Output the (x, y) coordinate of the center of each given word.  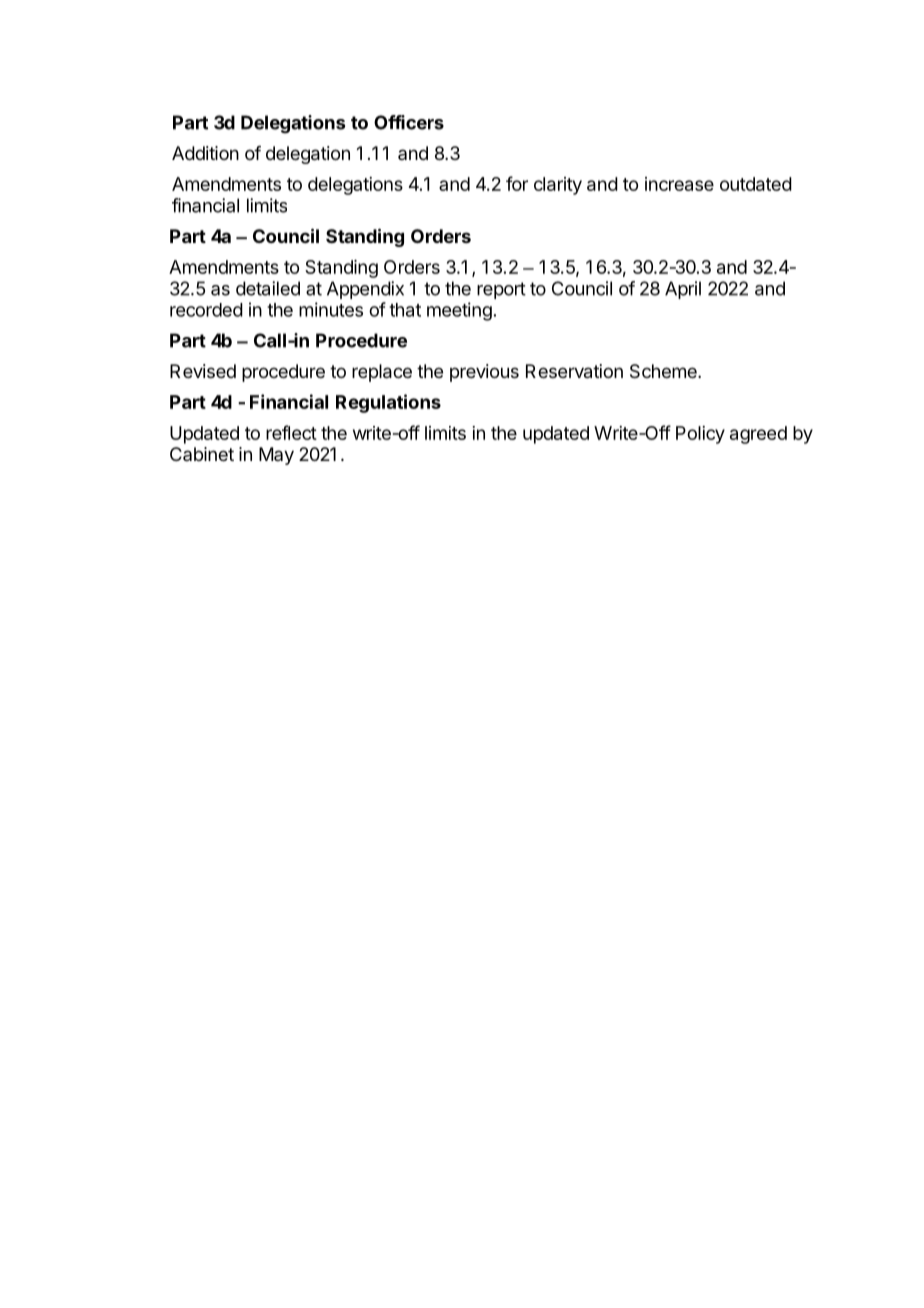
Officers (409, 122)
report (501, 290)
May (276, 456)
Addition (205, 153)
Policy (700, 435)
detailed (268, 288)
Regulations (388, 403)
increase (679, 184)
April (683, 290)
